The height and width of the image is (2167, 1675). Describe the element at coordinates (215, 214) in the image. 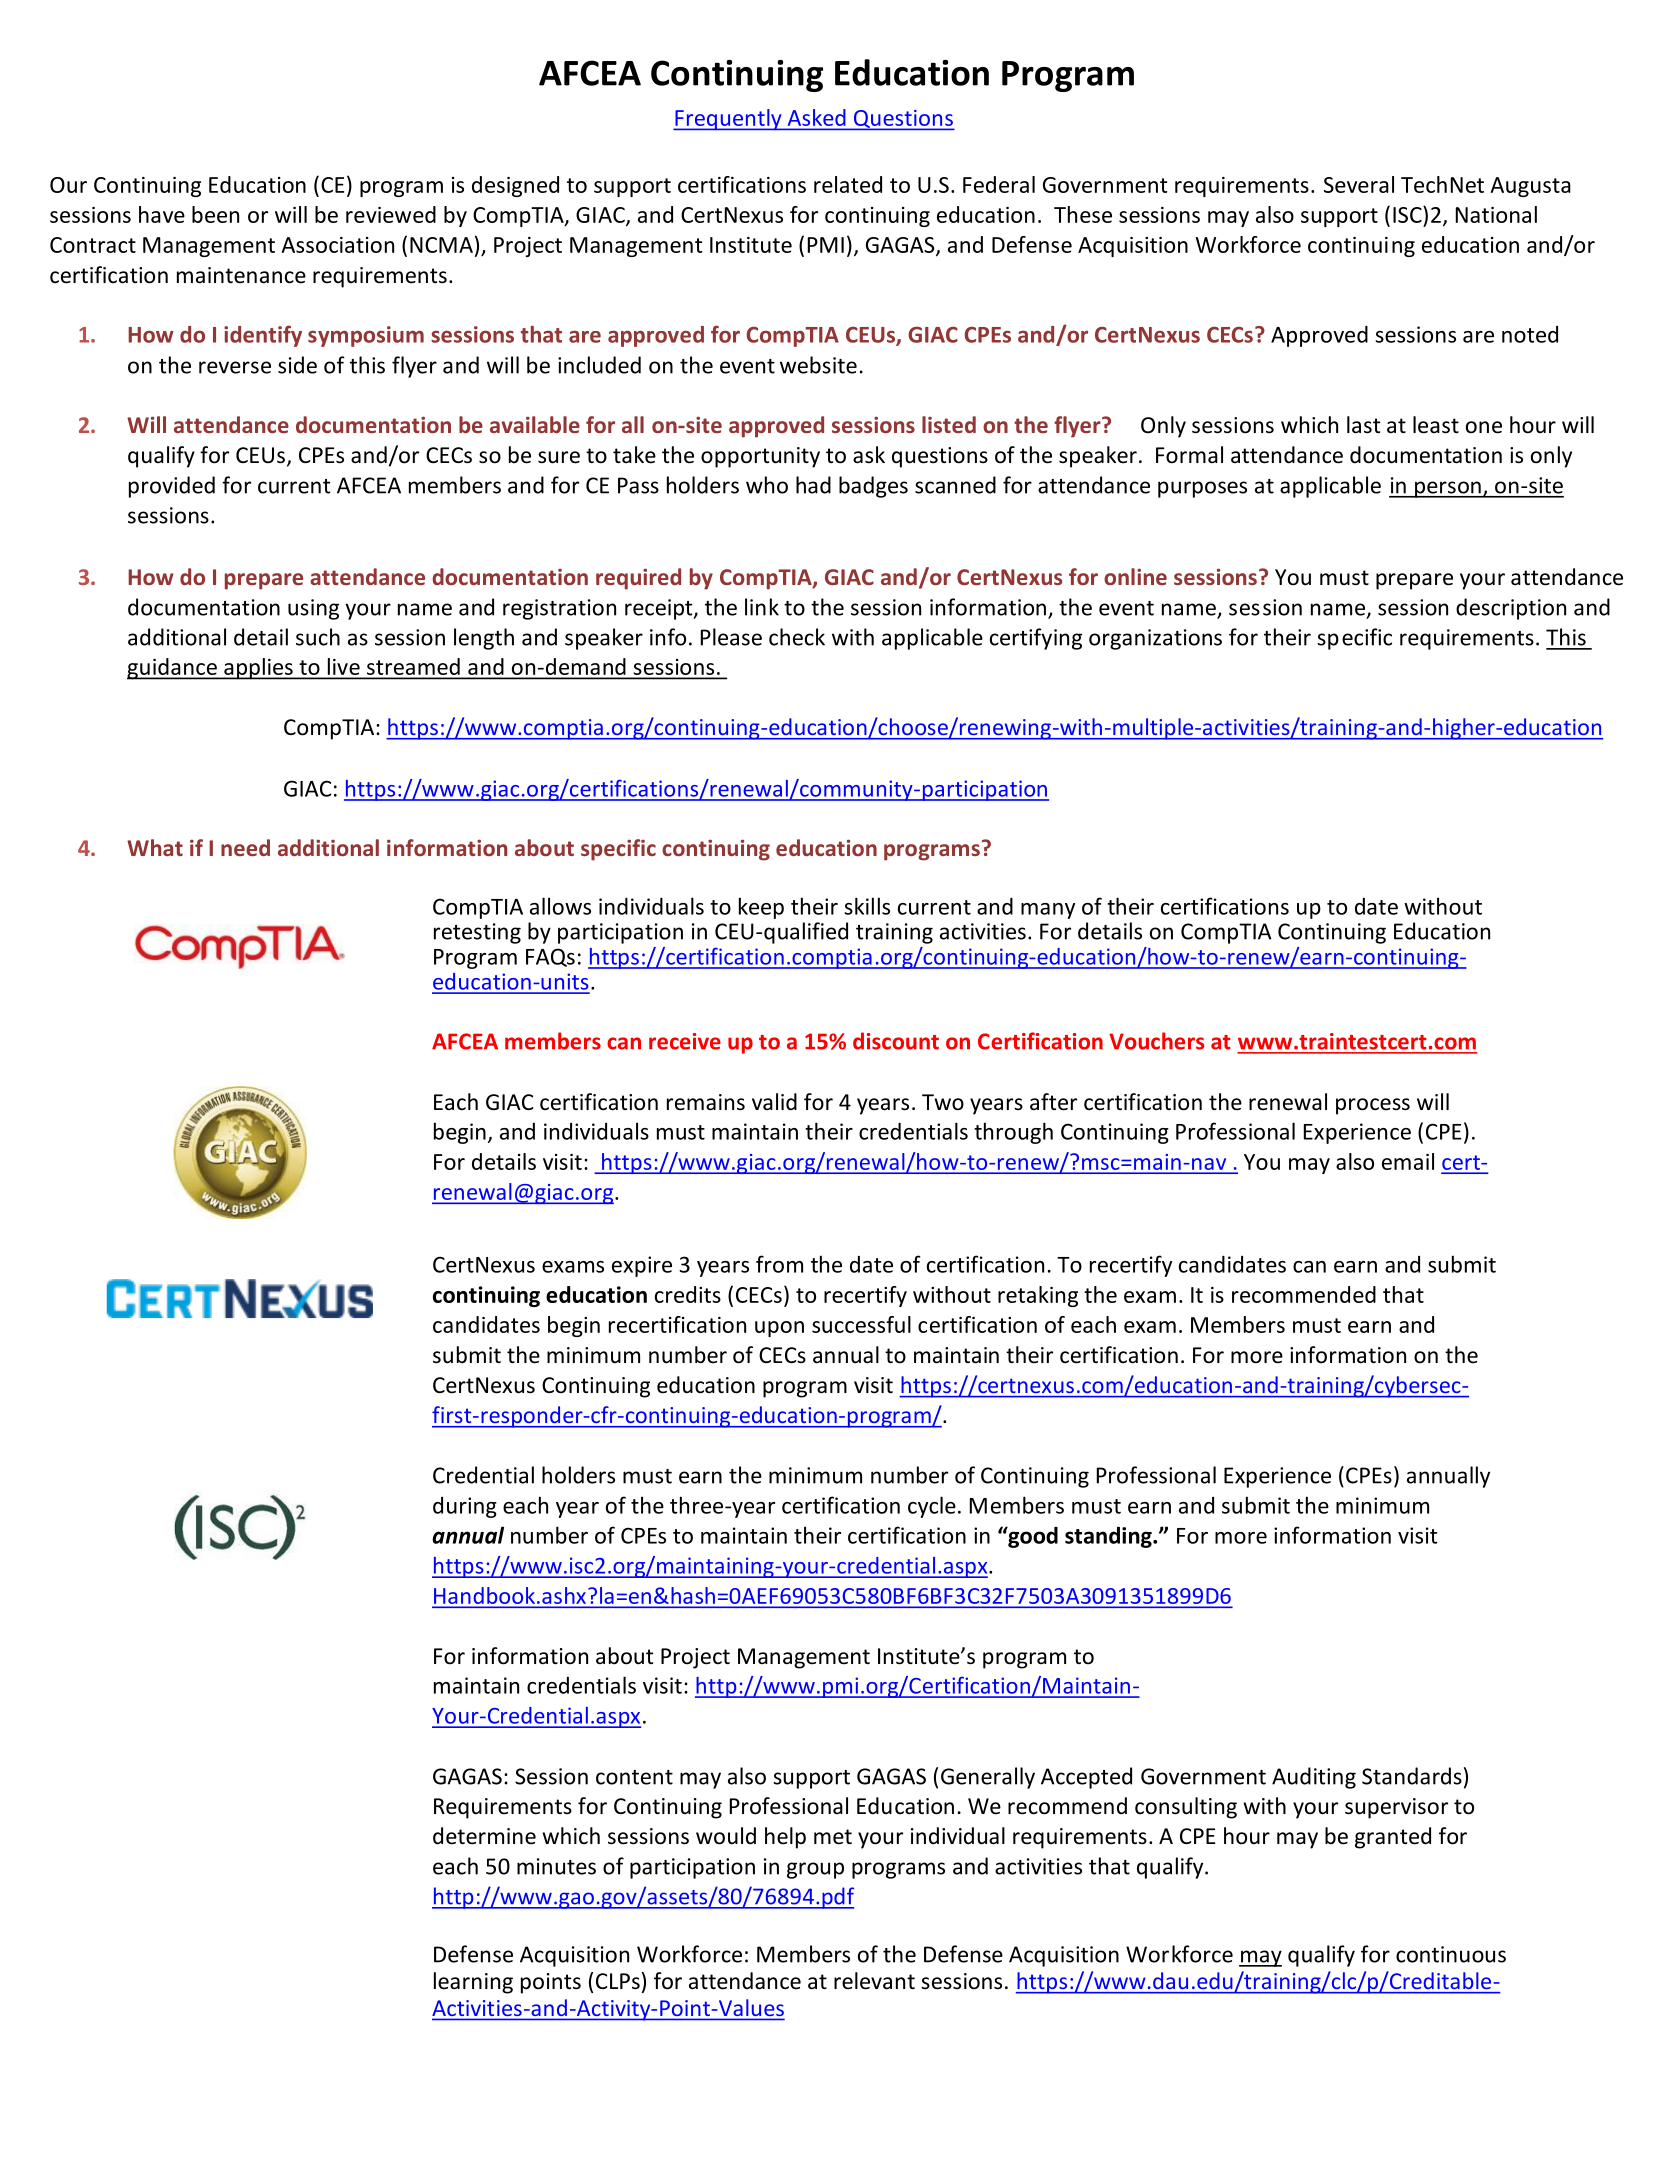

I see `been` at that location.
